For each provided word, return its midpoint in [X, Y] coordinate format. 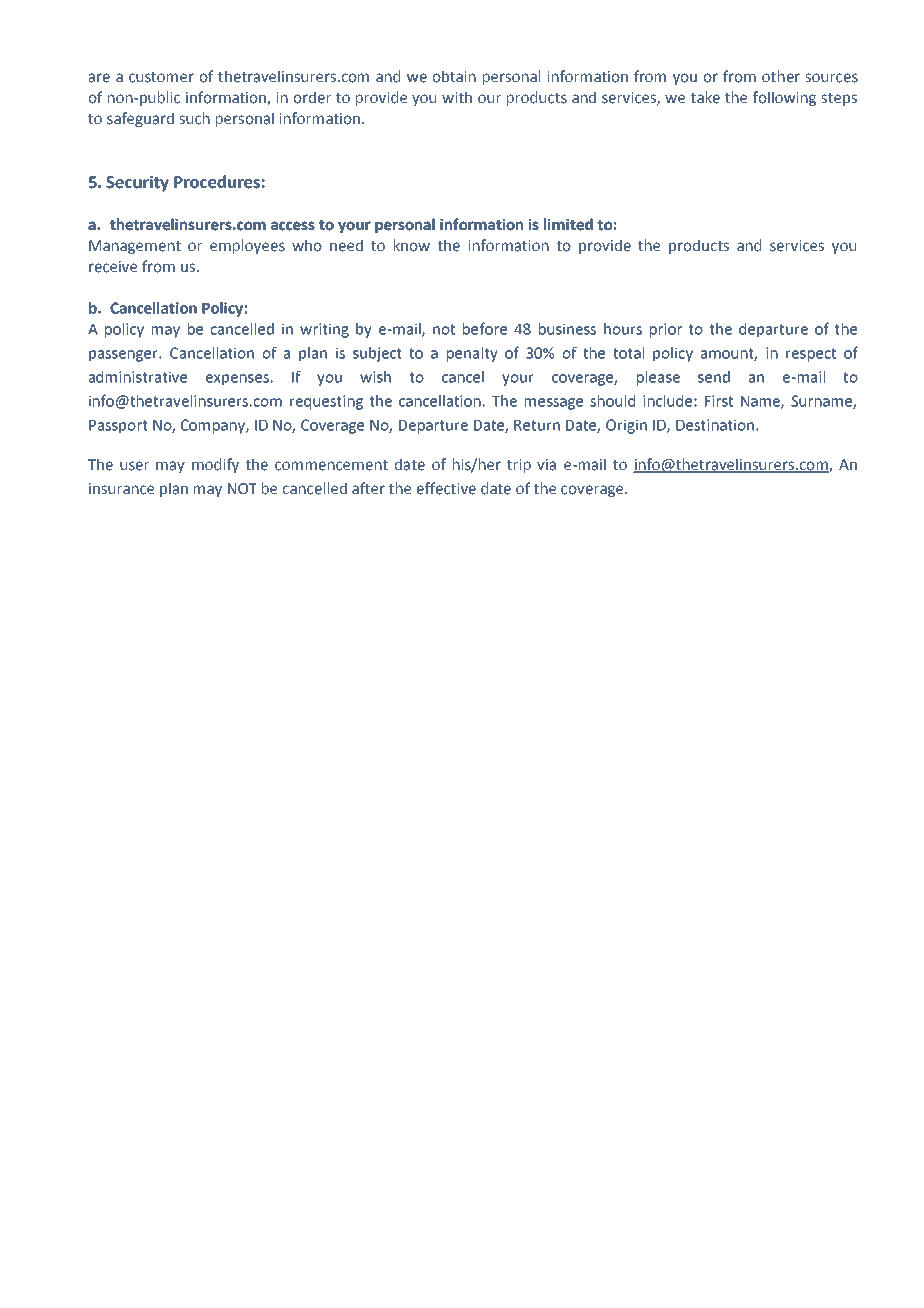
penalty [472, 354]
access [293, 226]
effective [446, 488]
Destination [715, 425]
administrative [138, 377]
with [457, 97]
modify [215, 465]
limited [568, 224]
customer [161, 77]
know [412, 245]
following [784, 98]
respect [811, 355]
